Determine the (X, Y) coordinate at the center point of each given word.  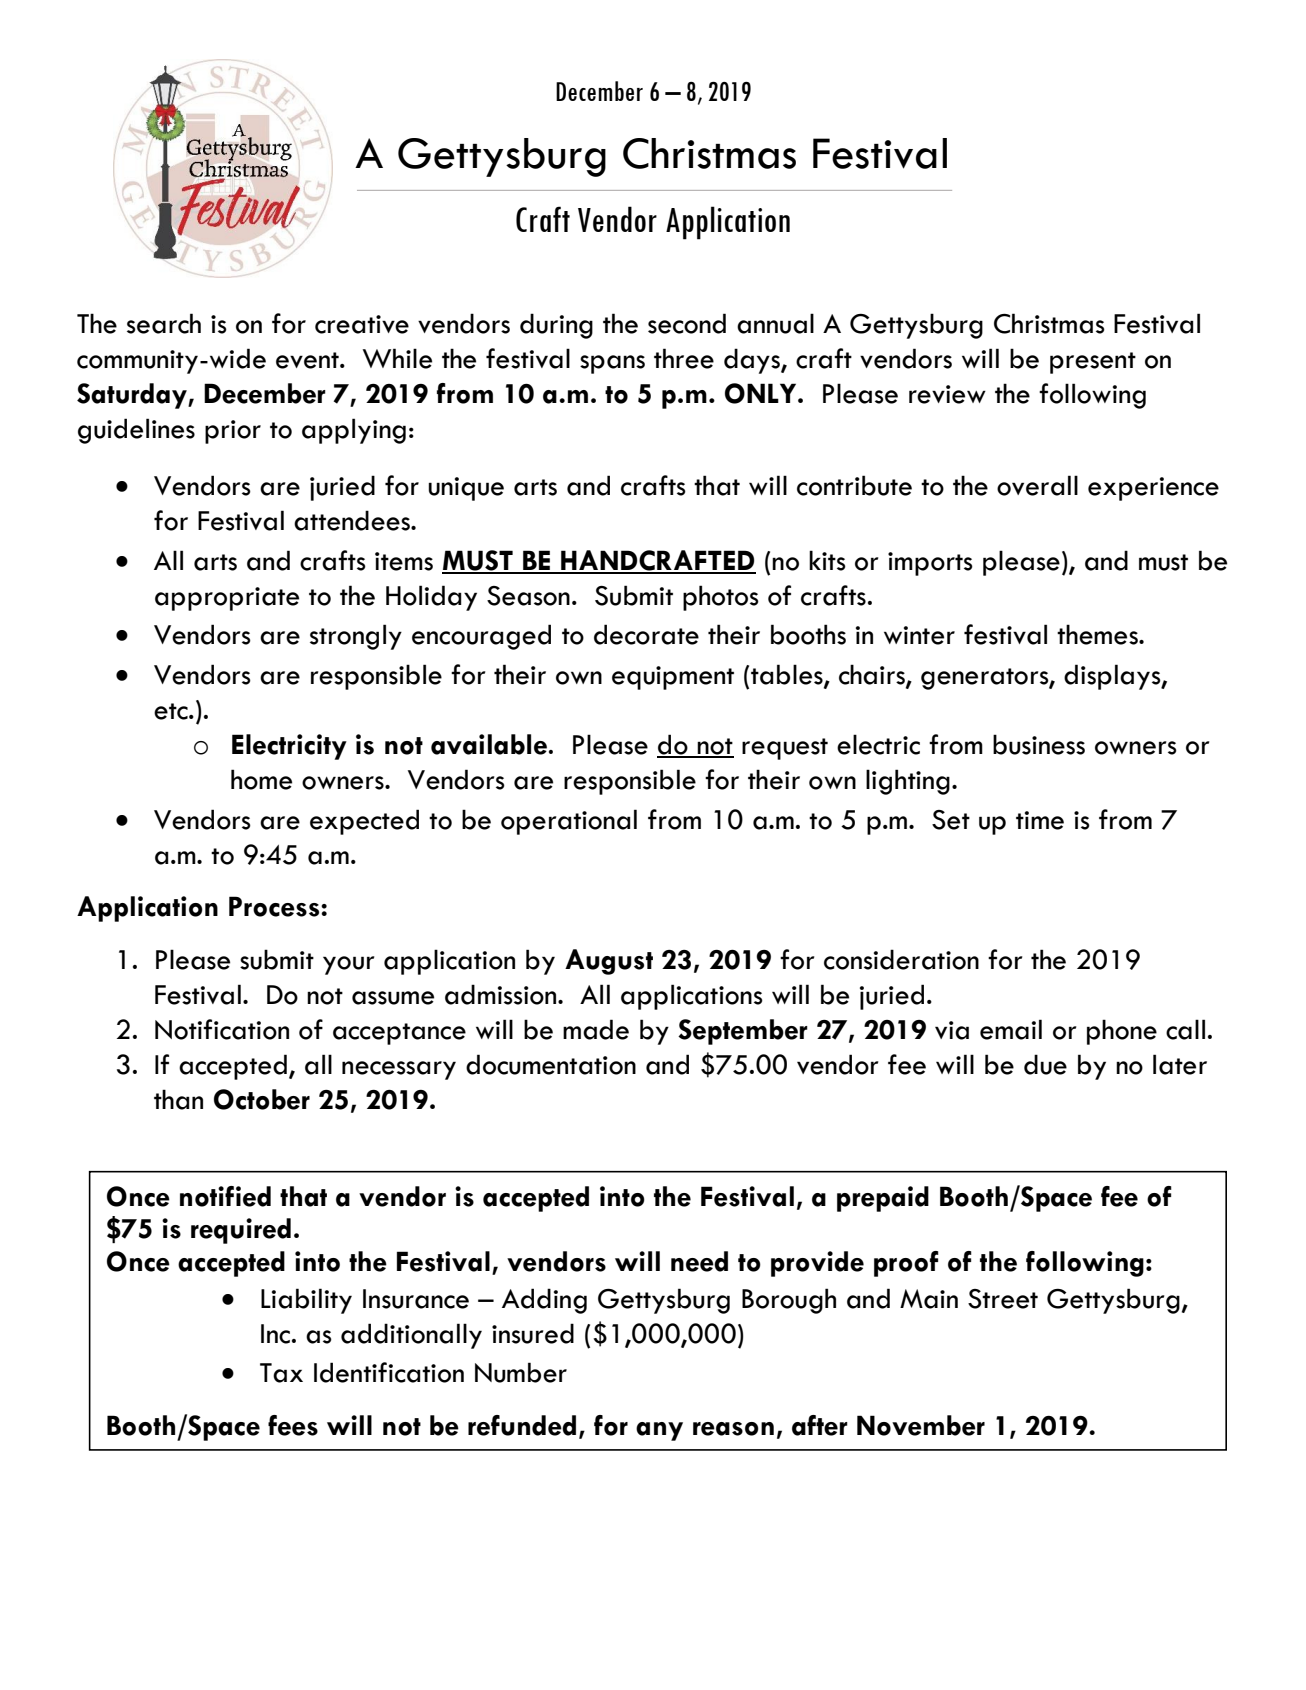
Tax (281, 1373)
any (659, 1431)
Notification (222, 1029)
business (1039, 744)
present (1093, 363)
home (261, 779)
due (1045, 1064)
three (684, 358)
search (164, 323)
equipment (673, 678)
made (596, 1029)
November (921, 1425)
